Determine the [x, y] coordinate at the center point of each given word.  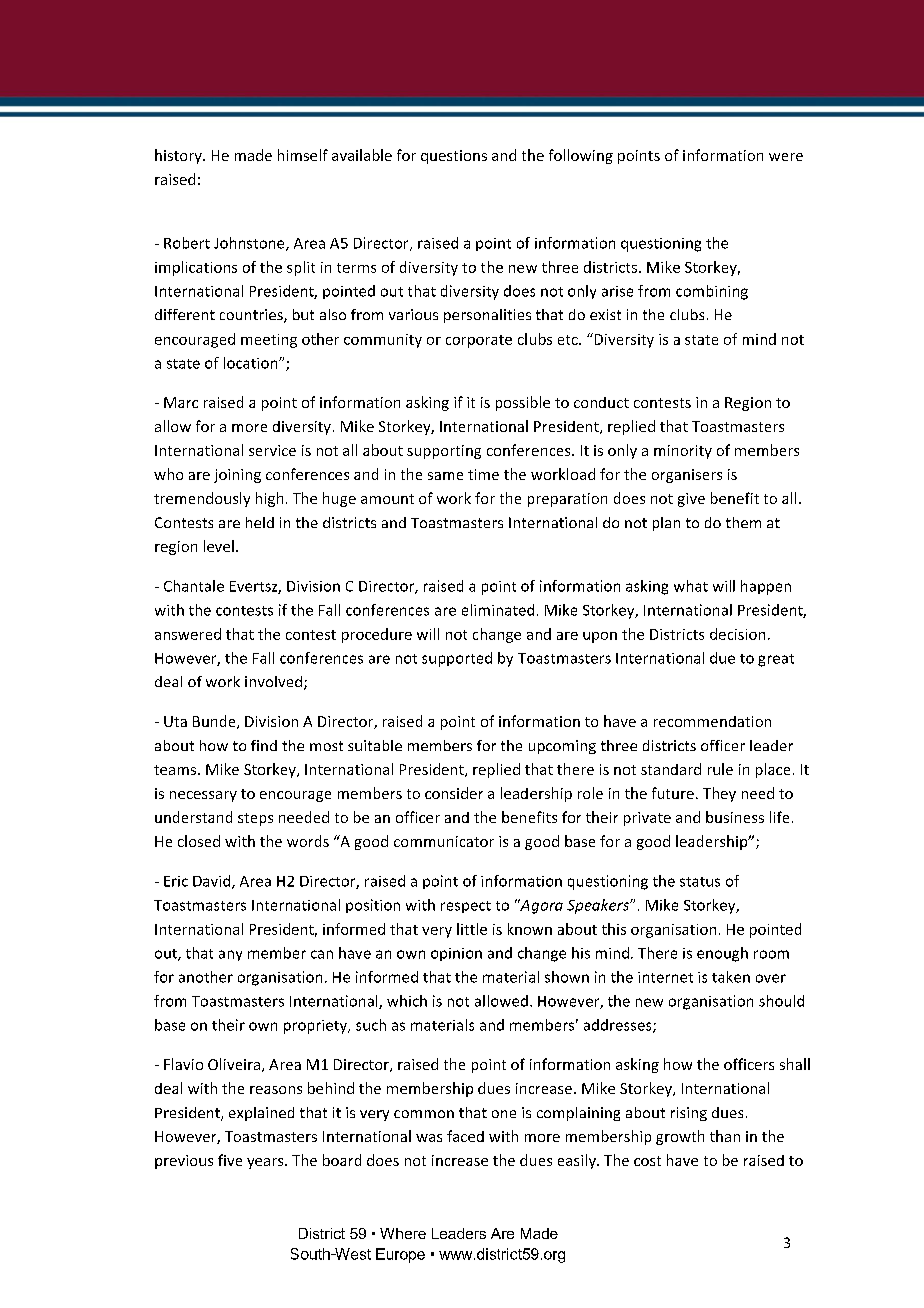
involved [275, 683]
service [272, 450]
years [266, 1163]
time [483, 474]
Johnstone [250, 244]
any [230, 955]
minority [683, 452]
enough [722, 954]
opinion [456, 954]
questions [454, 157]
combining [712, 292]
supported [457, 659]
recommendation [712, 721]
